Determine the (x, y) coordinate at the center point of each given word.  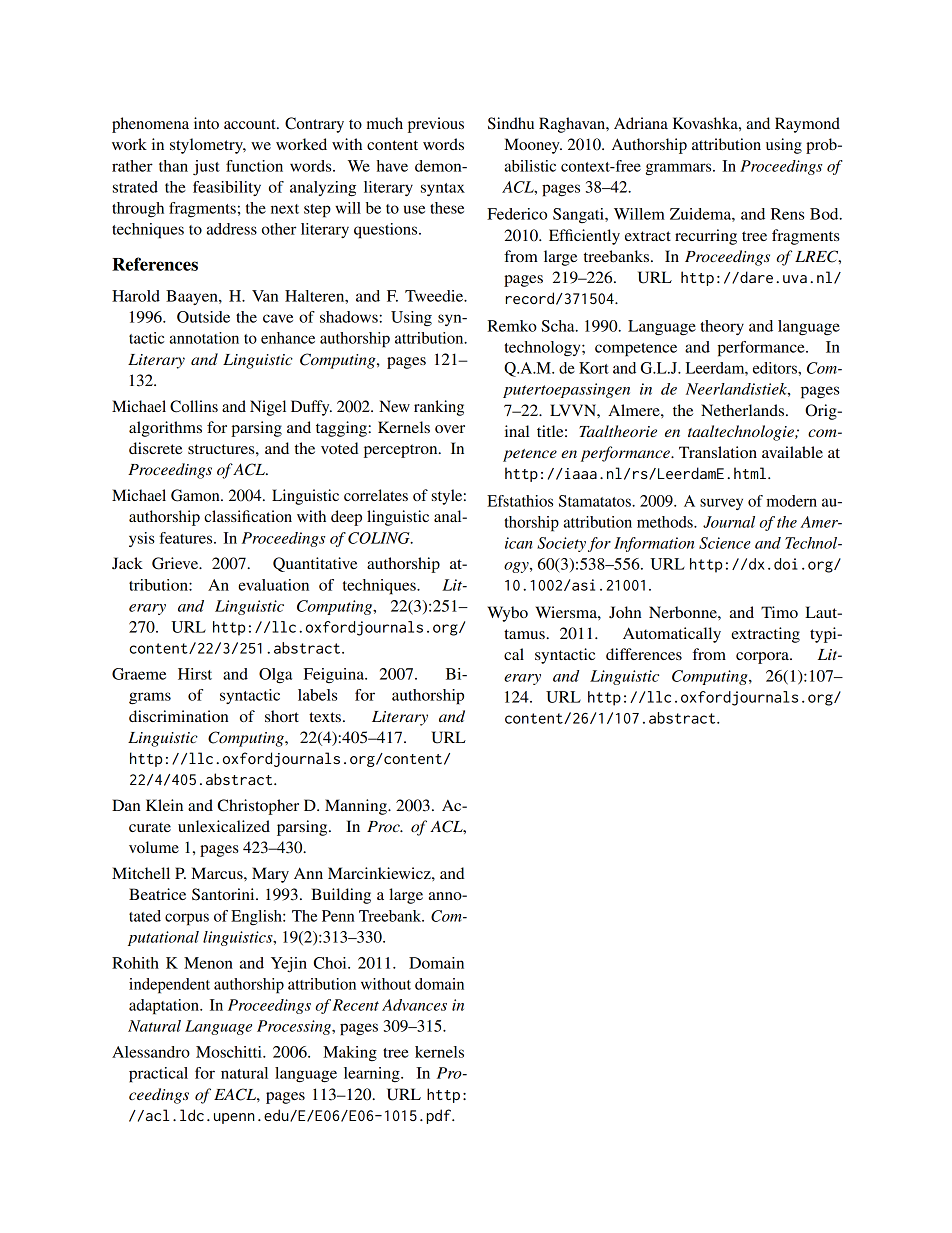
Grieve (176, 563)
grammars (680, 169)
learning (373, 1075)
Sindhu (511, 123)
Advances (414, 1005)
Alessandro (151, 1052)
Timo (779, 612)
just (206, 167)
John (625, 612)
